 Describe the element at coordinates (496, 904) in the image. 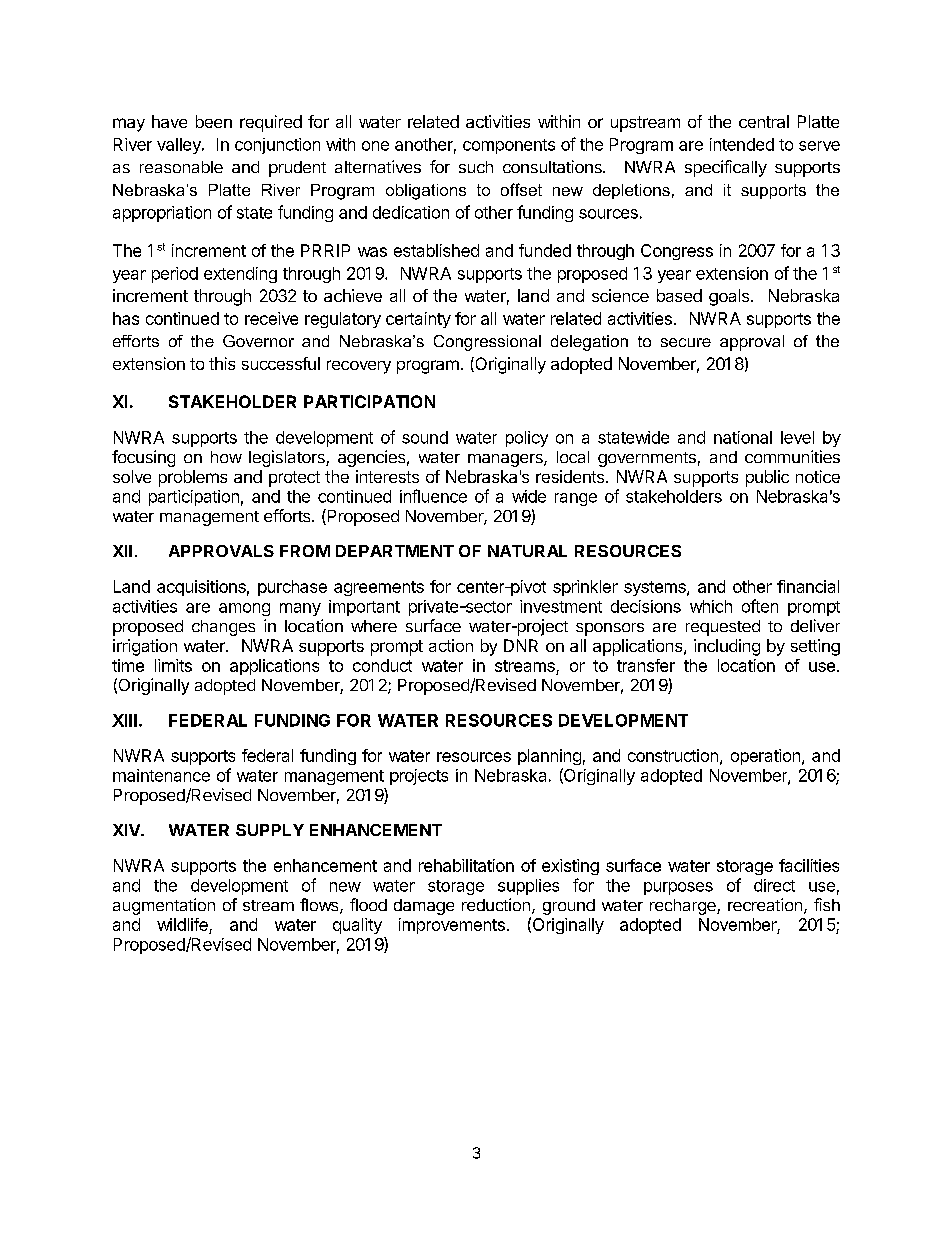

I see `reduction` at that location.
